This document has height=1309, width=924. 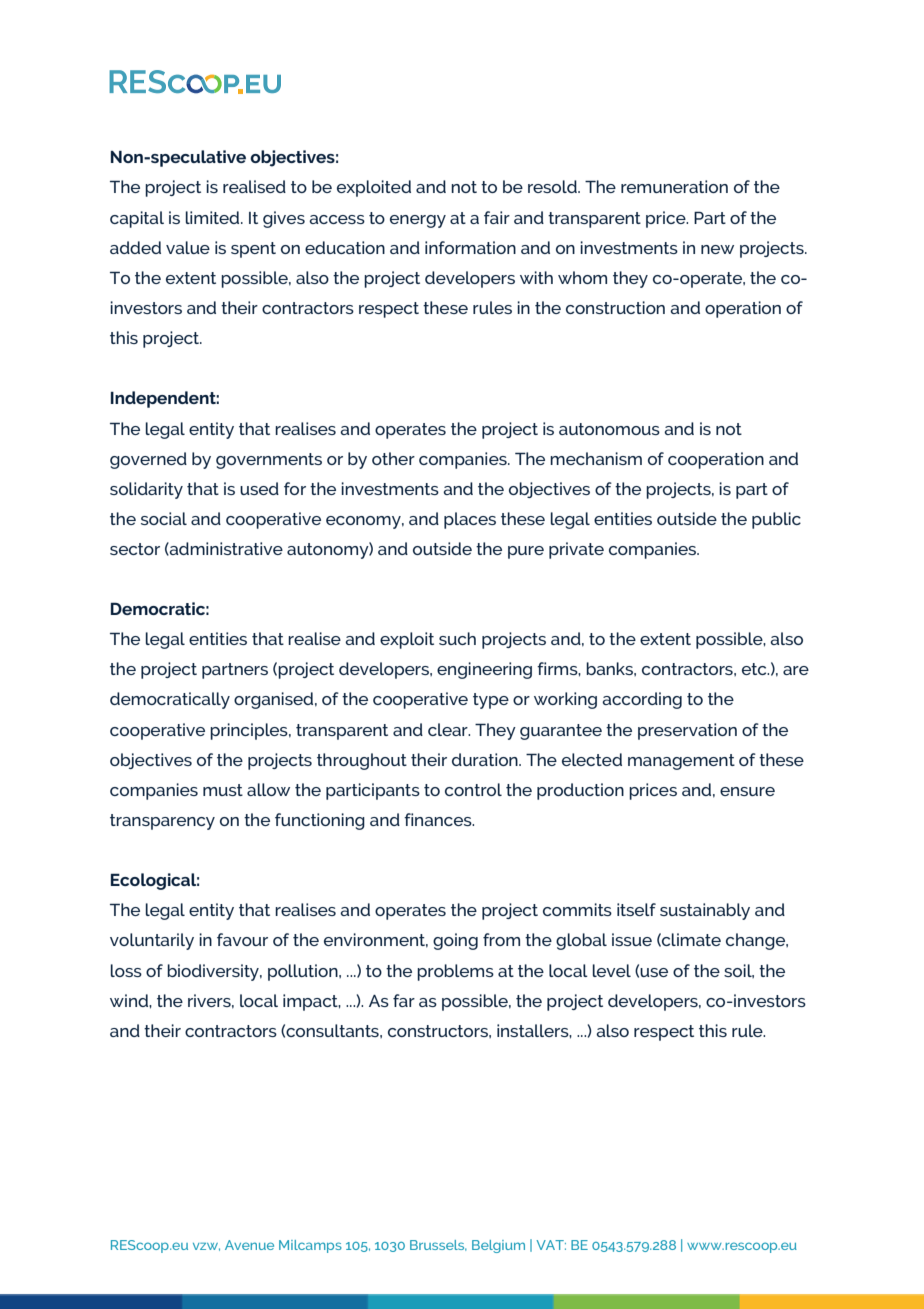 What do you see at coordinates (755, 669) in the document?
I see `etc` at bounding box center [755, 669].
